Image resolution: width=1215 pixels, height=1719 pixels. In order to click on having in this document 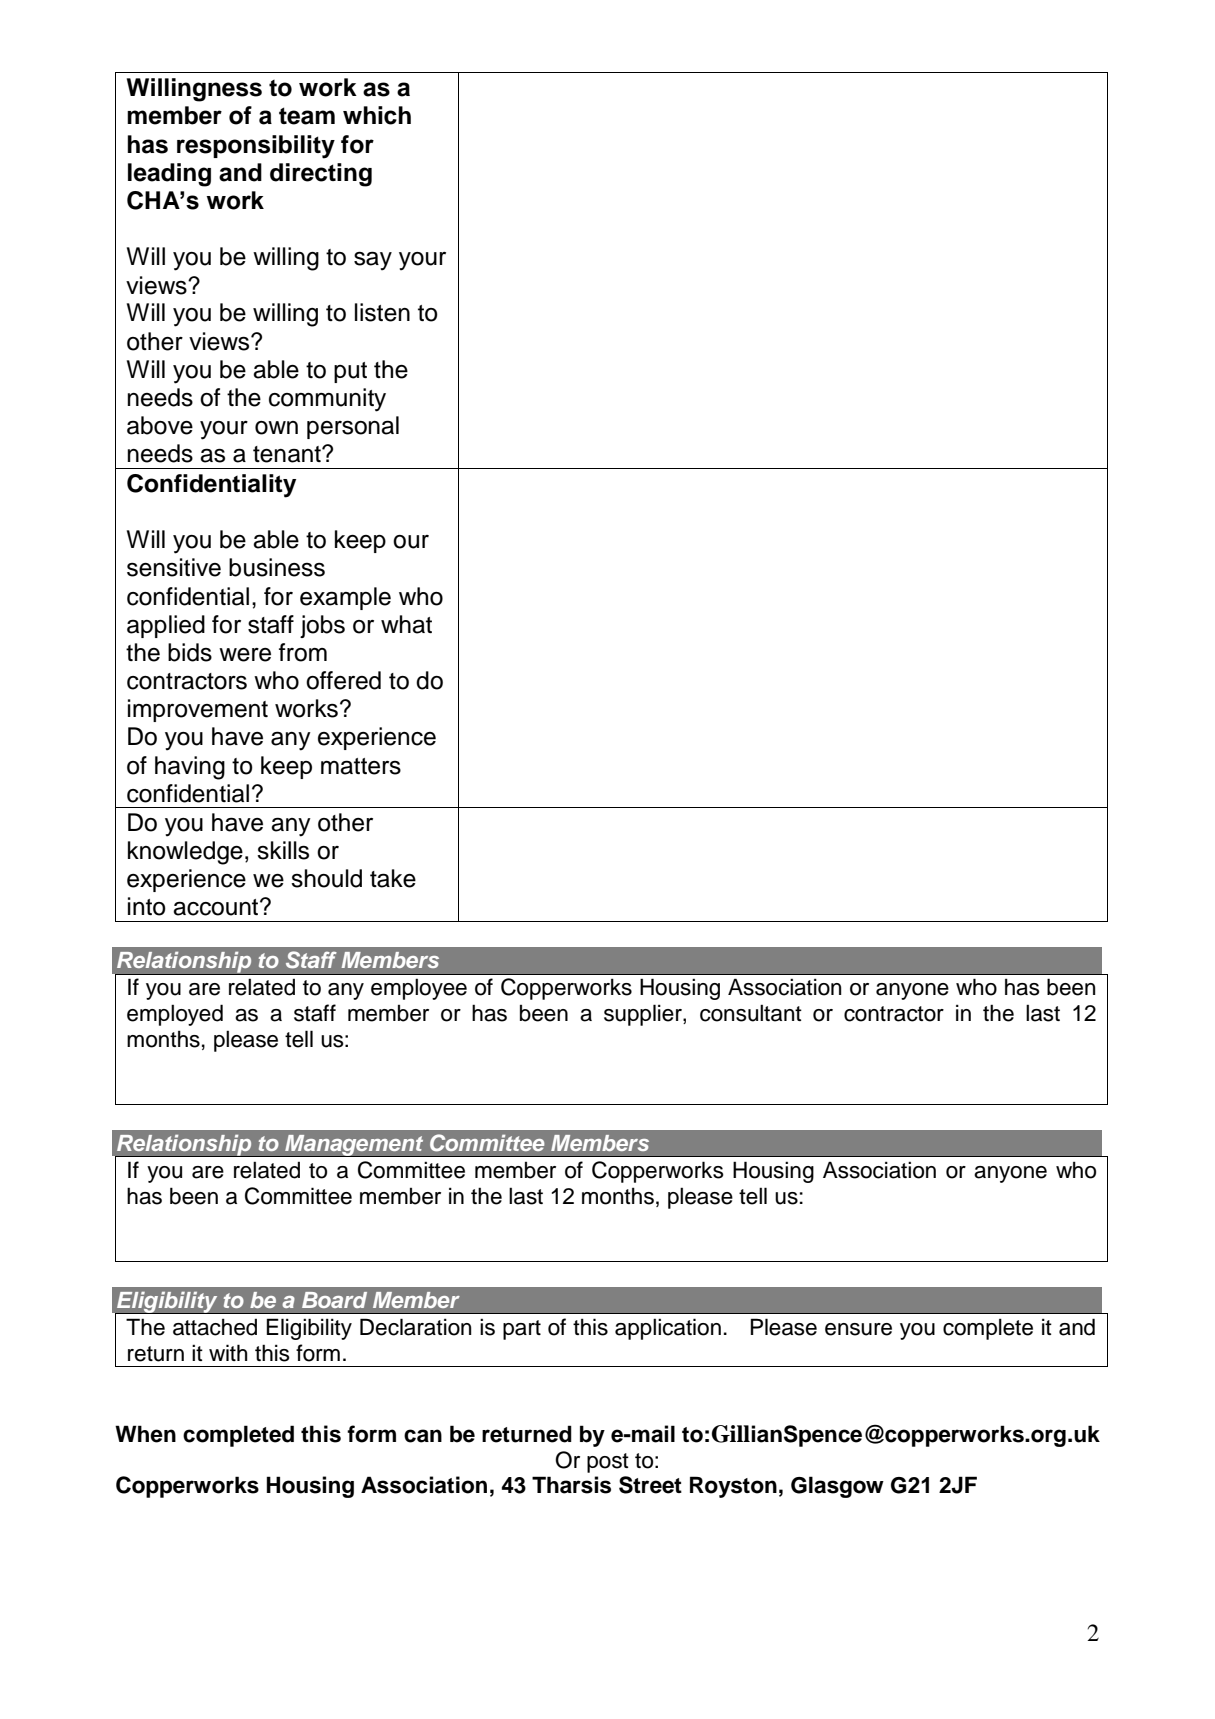, I will do `click(190, 768)`.
